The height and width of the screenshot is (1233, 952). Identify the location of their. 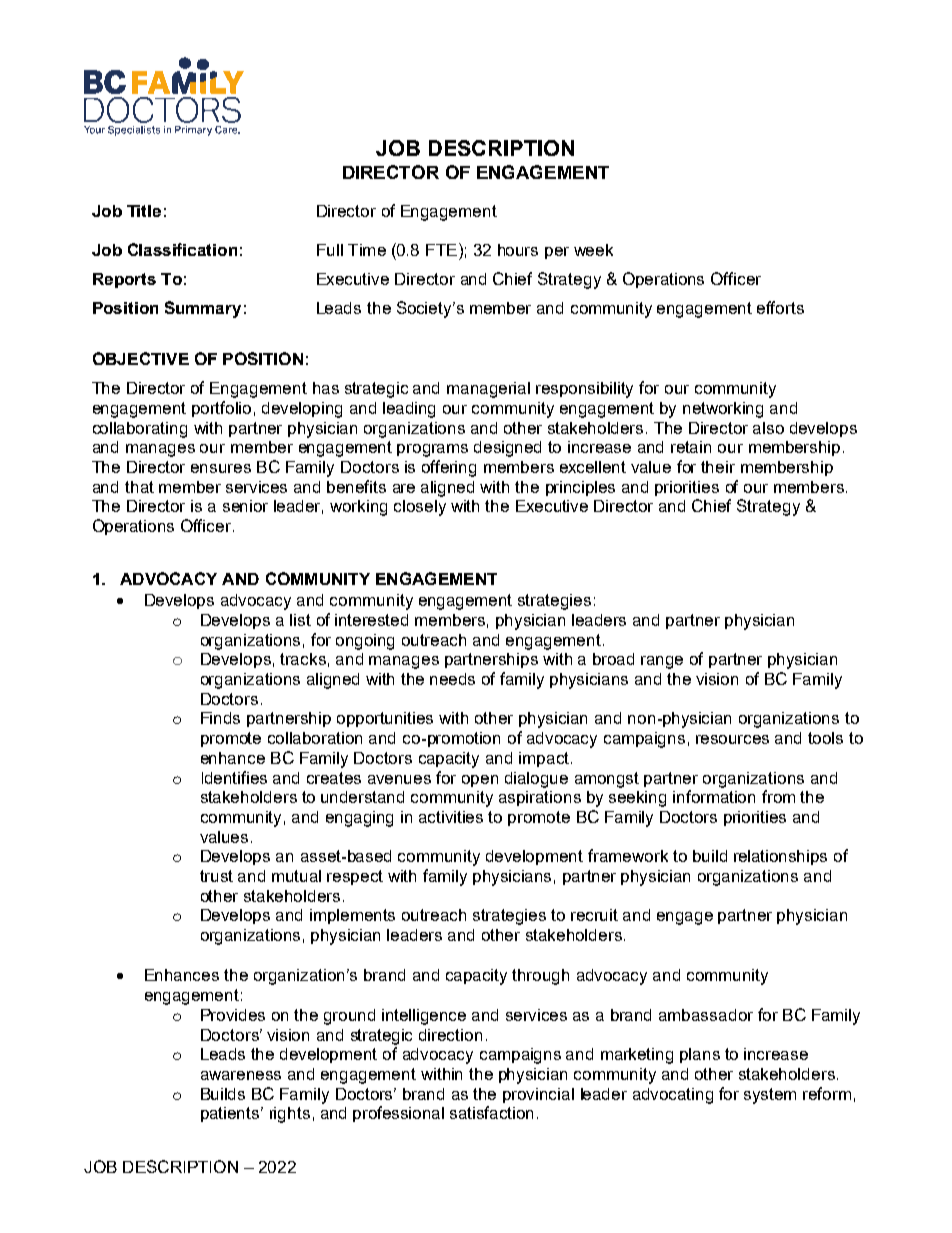
(718, 467).
